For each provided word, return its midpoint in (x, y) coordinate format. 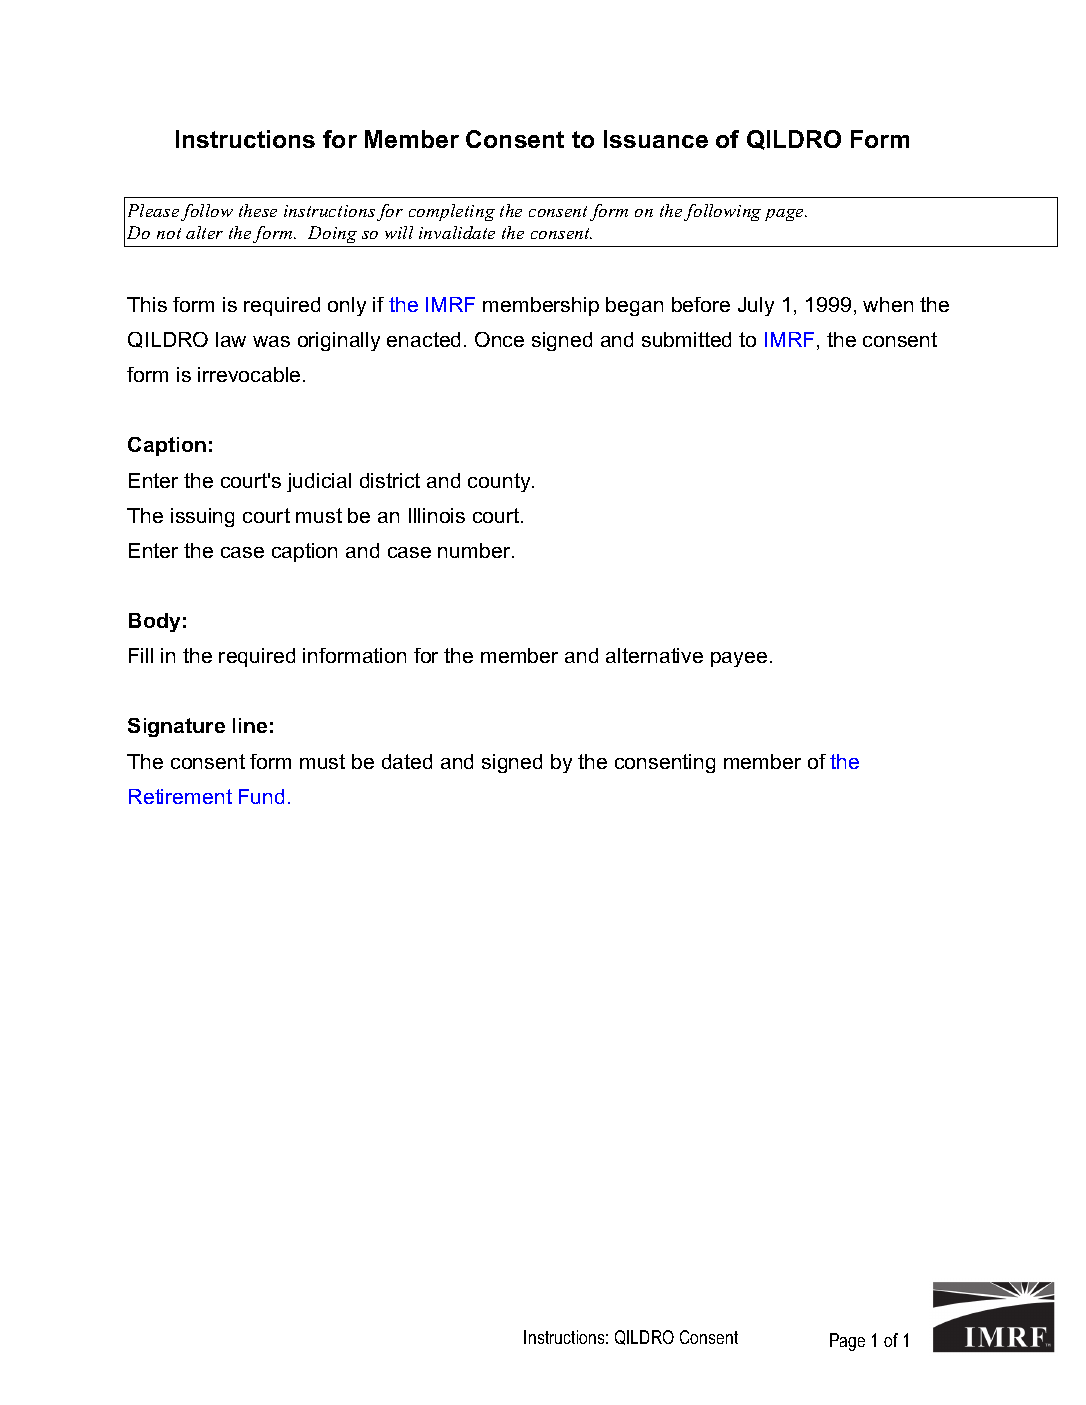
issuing (202, 517)
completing (452, 212)
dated (407, 761)
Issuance (656, 139)
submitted (686, 339)
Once (499, 339)
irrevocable (249, 374)
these (258, 210)
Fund (261, 796)
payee (739, 659)
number (475, 550)
